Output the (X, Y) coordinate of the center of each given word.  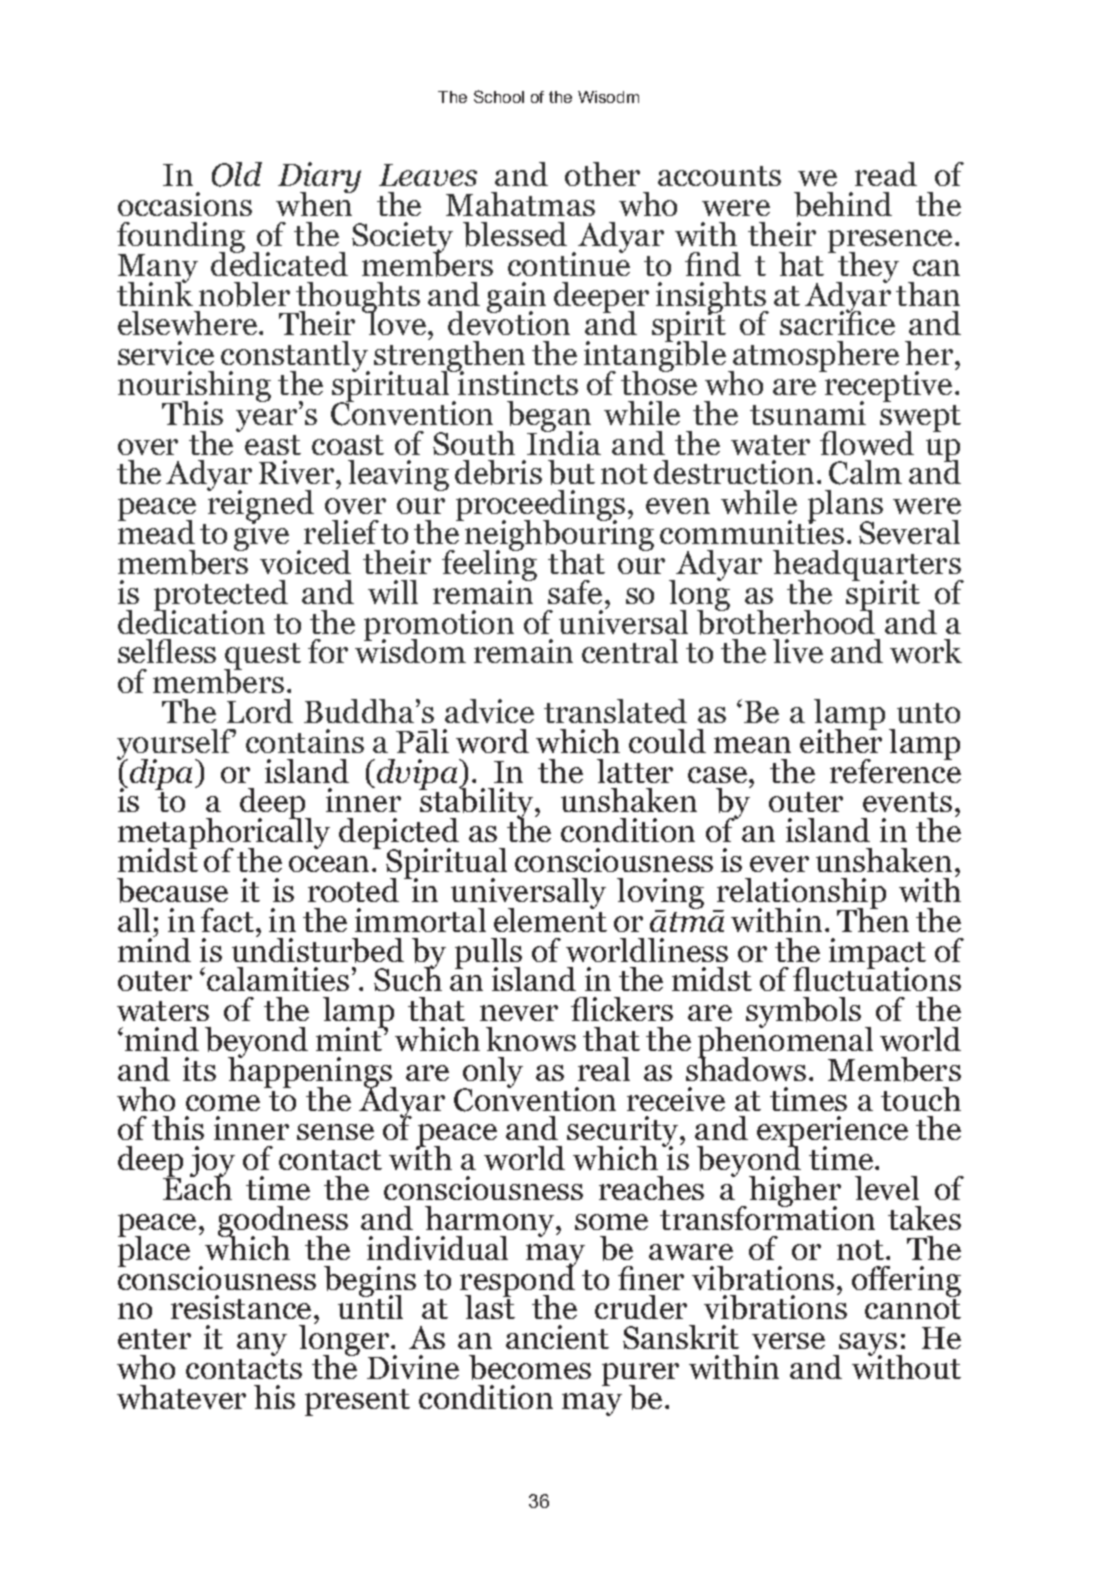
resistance (241, 1307)
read (886, 174)
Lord (260, 711)
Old (237, 174)
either (841, 739)
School (499, 96)
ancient (557, 1337)
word (492, 741)
